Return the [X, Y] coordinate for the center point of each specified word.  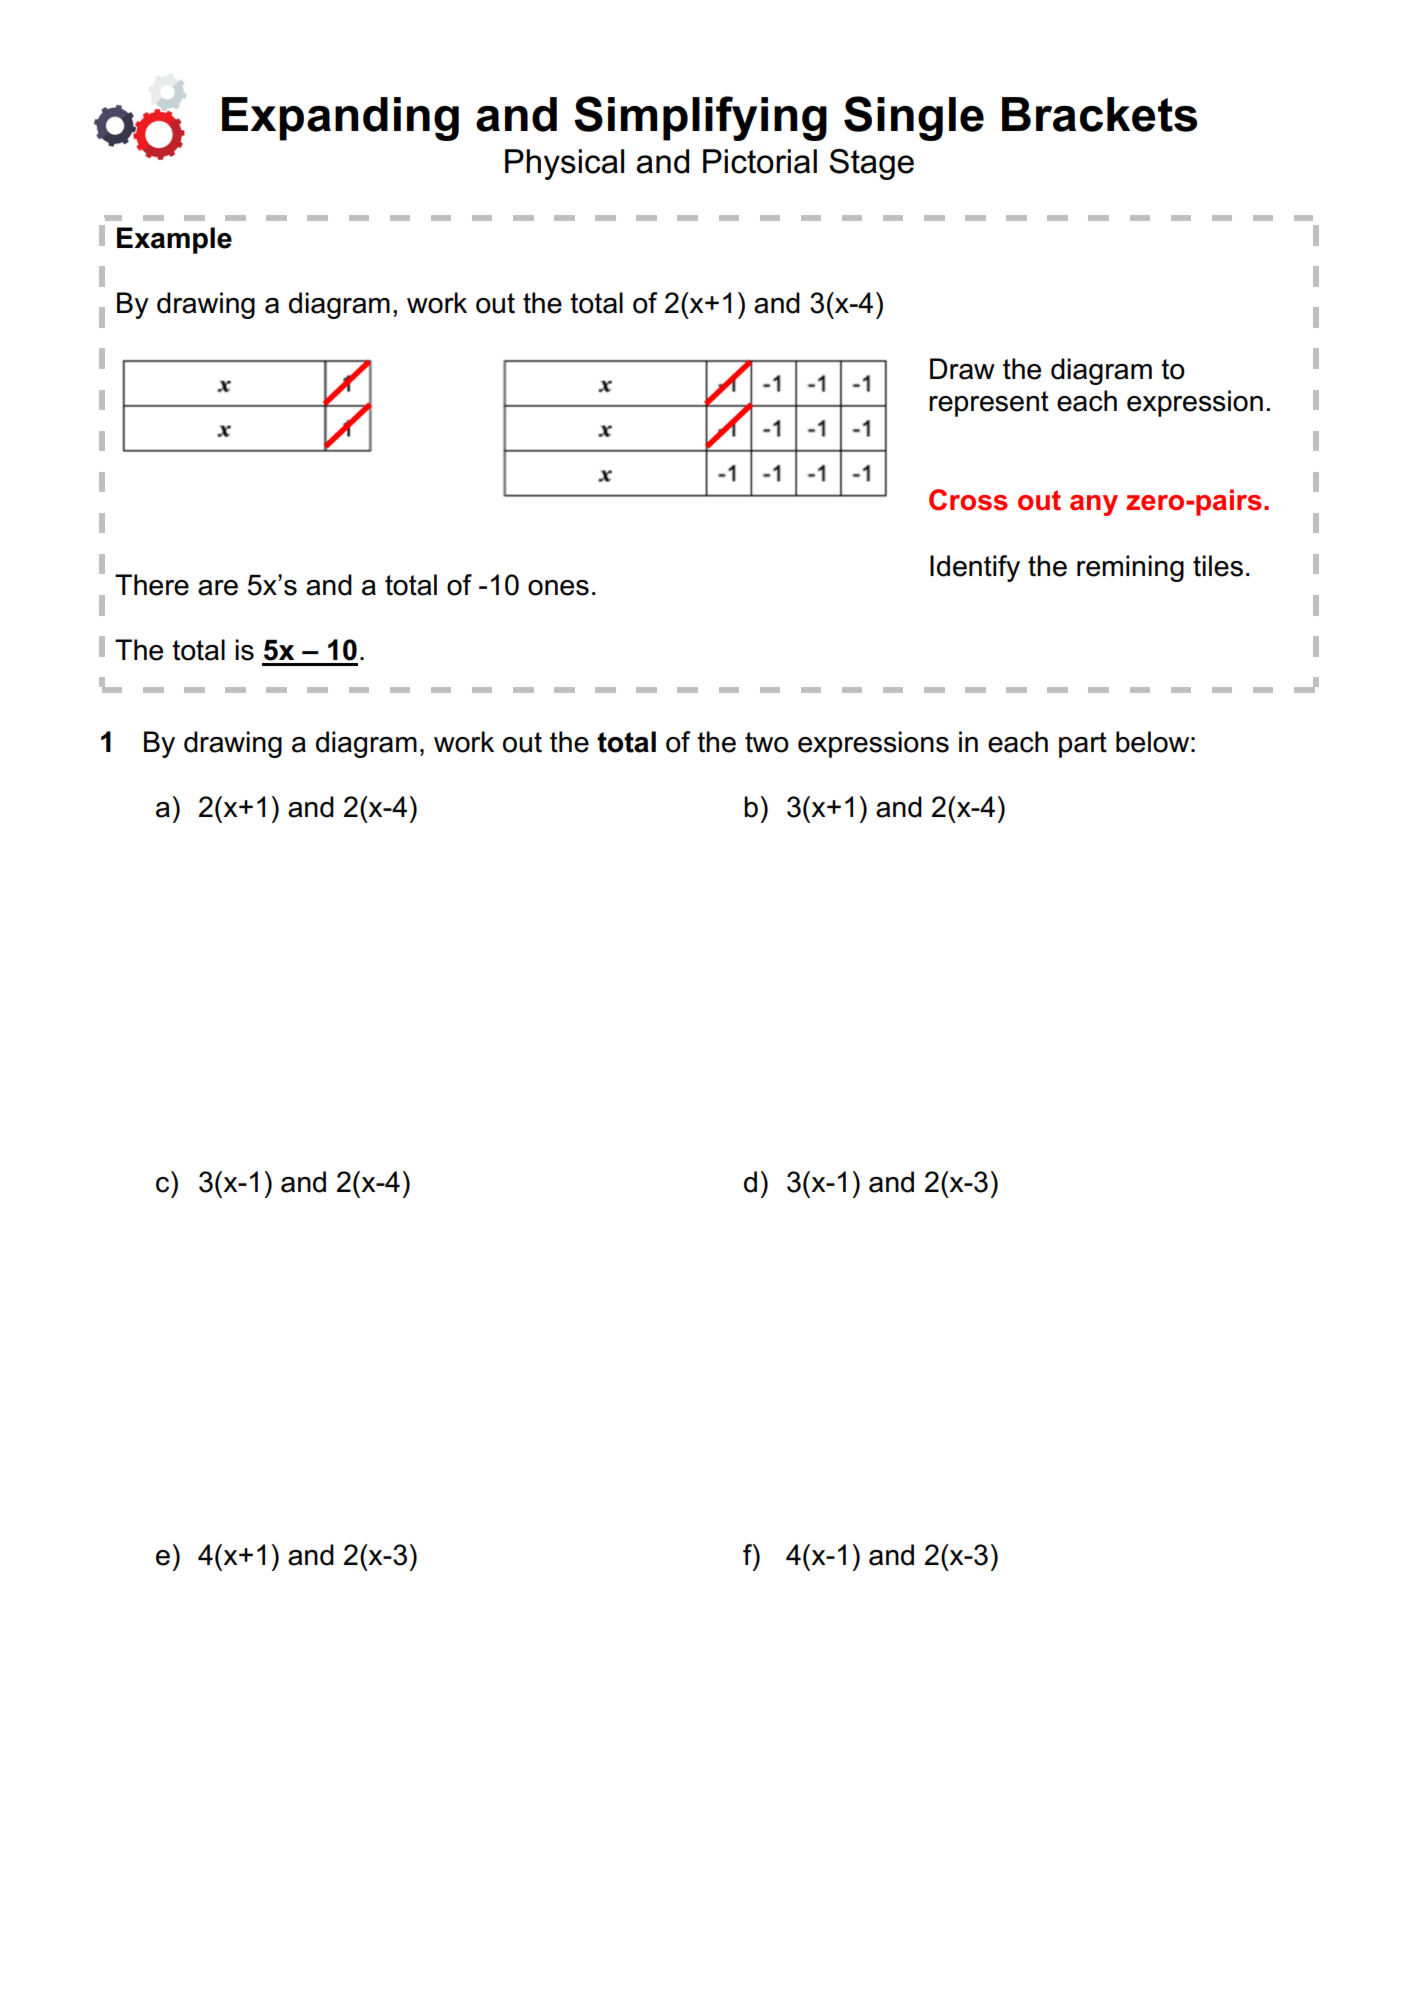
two [767, 742]
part [1083, 745]
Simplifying [700, 118]
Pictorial [760, 161]
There [152, 585]
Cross [968, 500]
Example [174, 240]
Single [914, 118]
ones [558, 588]
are [218, 588]
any [1094, 505]
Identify [975, 568]
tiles [1218, 566]
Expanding [340, 119]
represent [989, 404]
